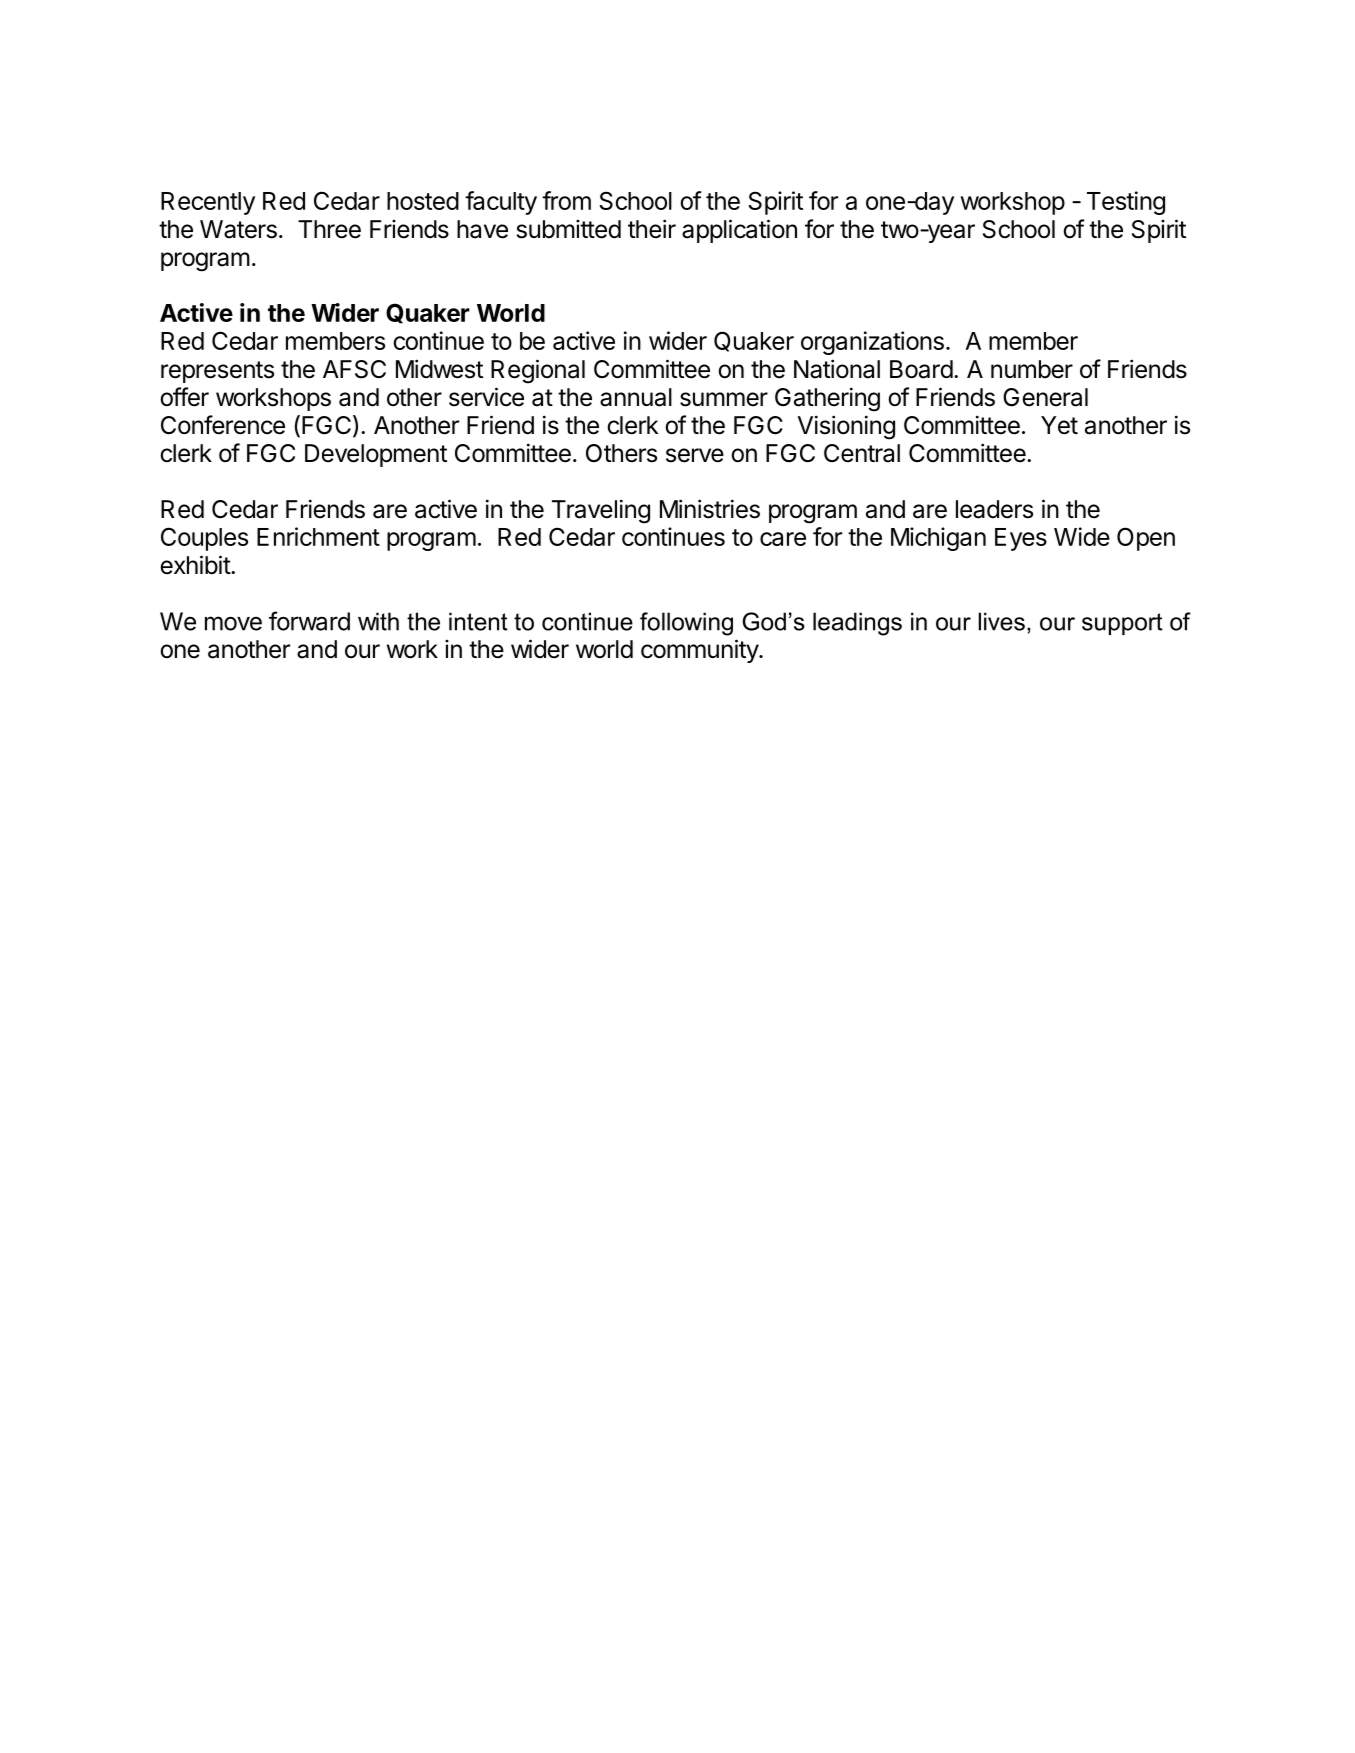 Image resolution: width=1355 pixels, height=1753 pixels. I want to click on Enrichment, so click(318, 536).
